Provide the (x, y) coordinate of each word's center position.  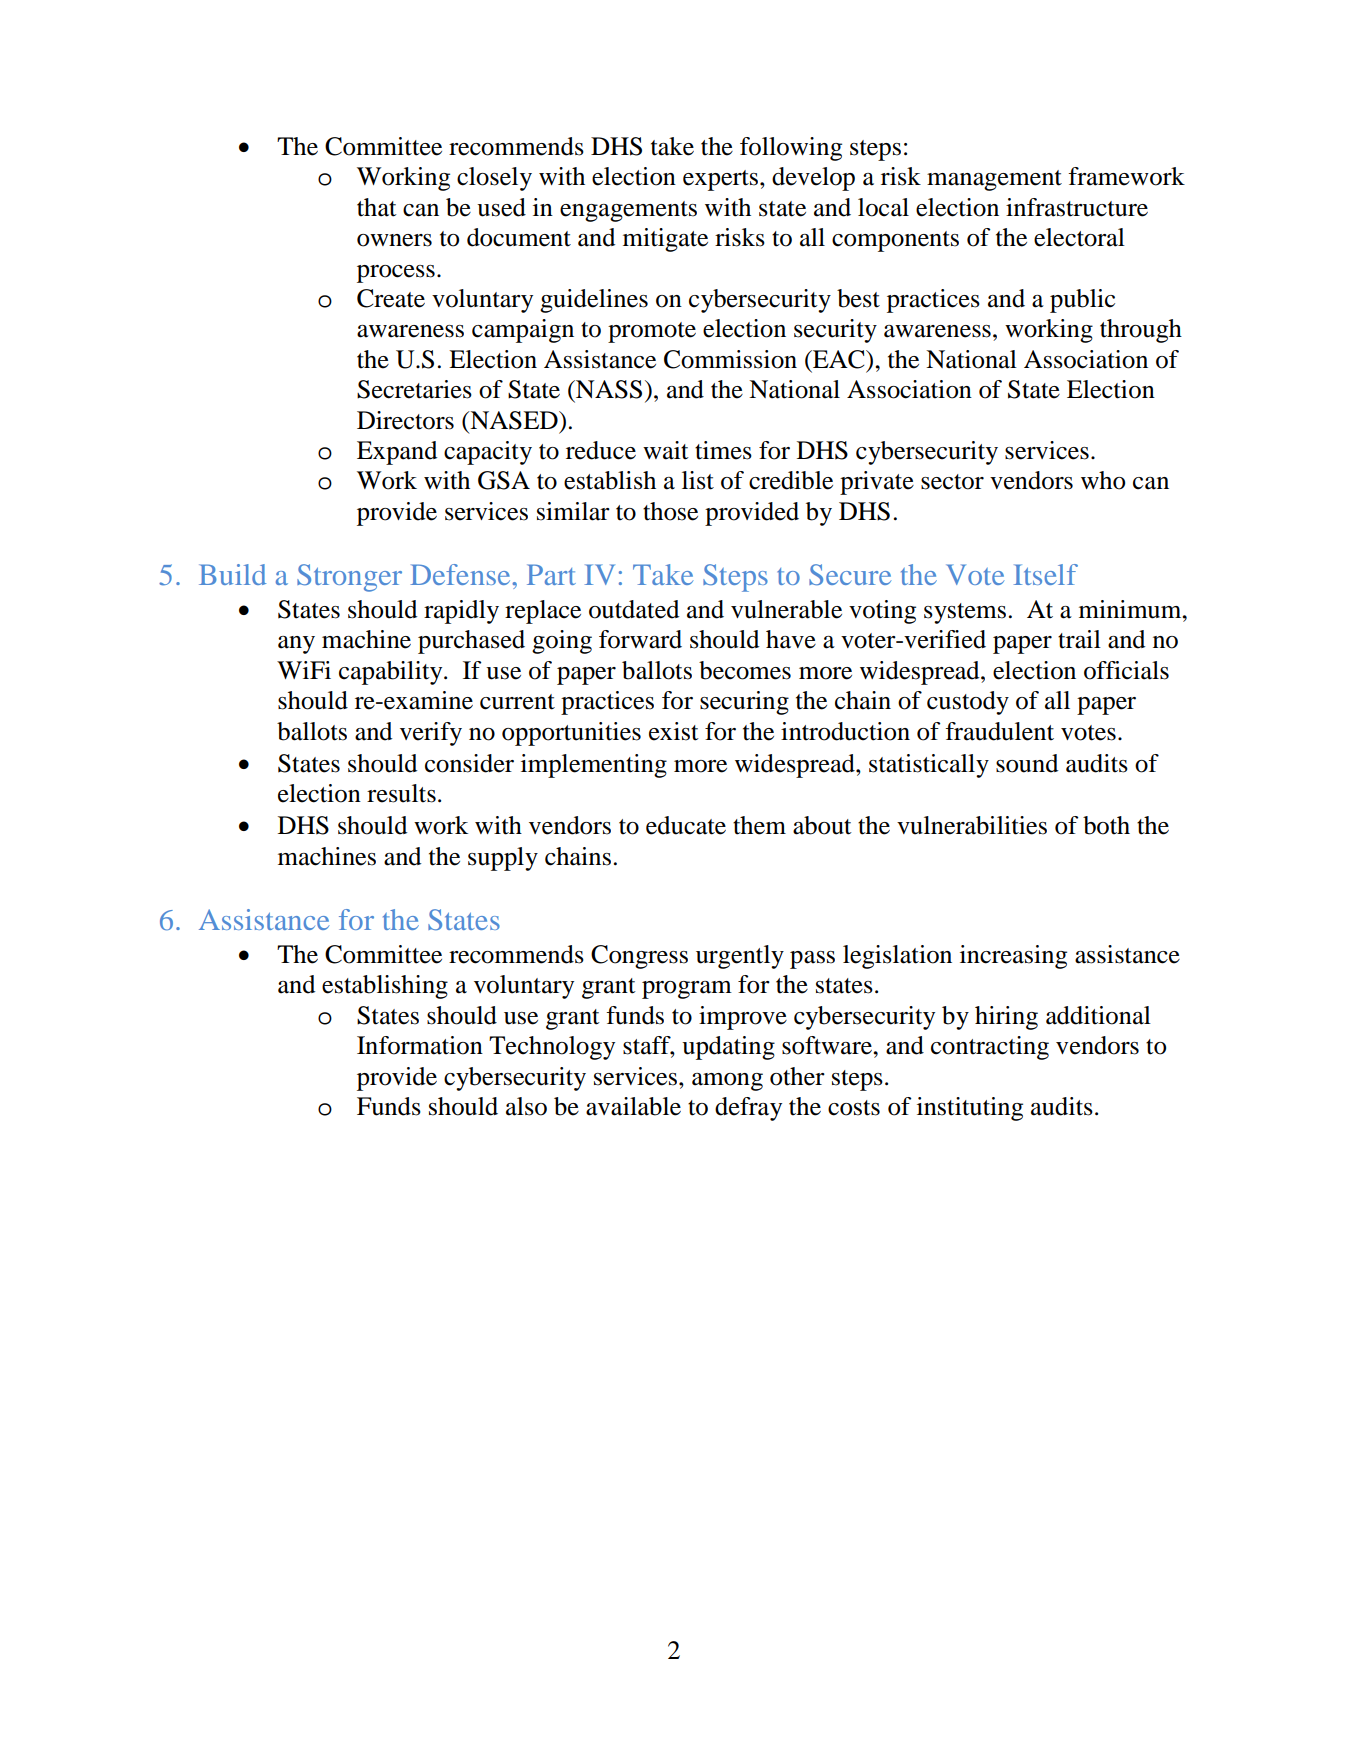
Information (420, 1045)
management (994, 180)
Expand (397, 453)
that (377, 207)
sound (1027, 763)
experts (720, 180)
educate (686, 825)
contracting (990, 1048)
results (401, 793)
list (698, 480)
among (727, 1082)
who (1103, 480)
